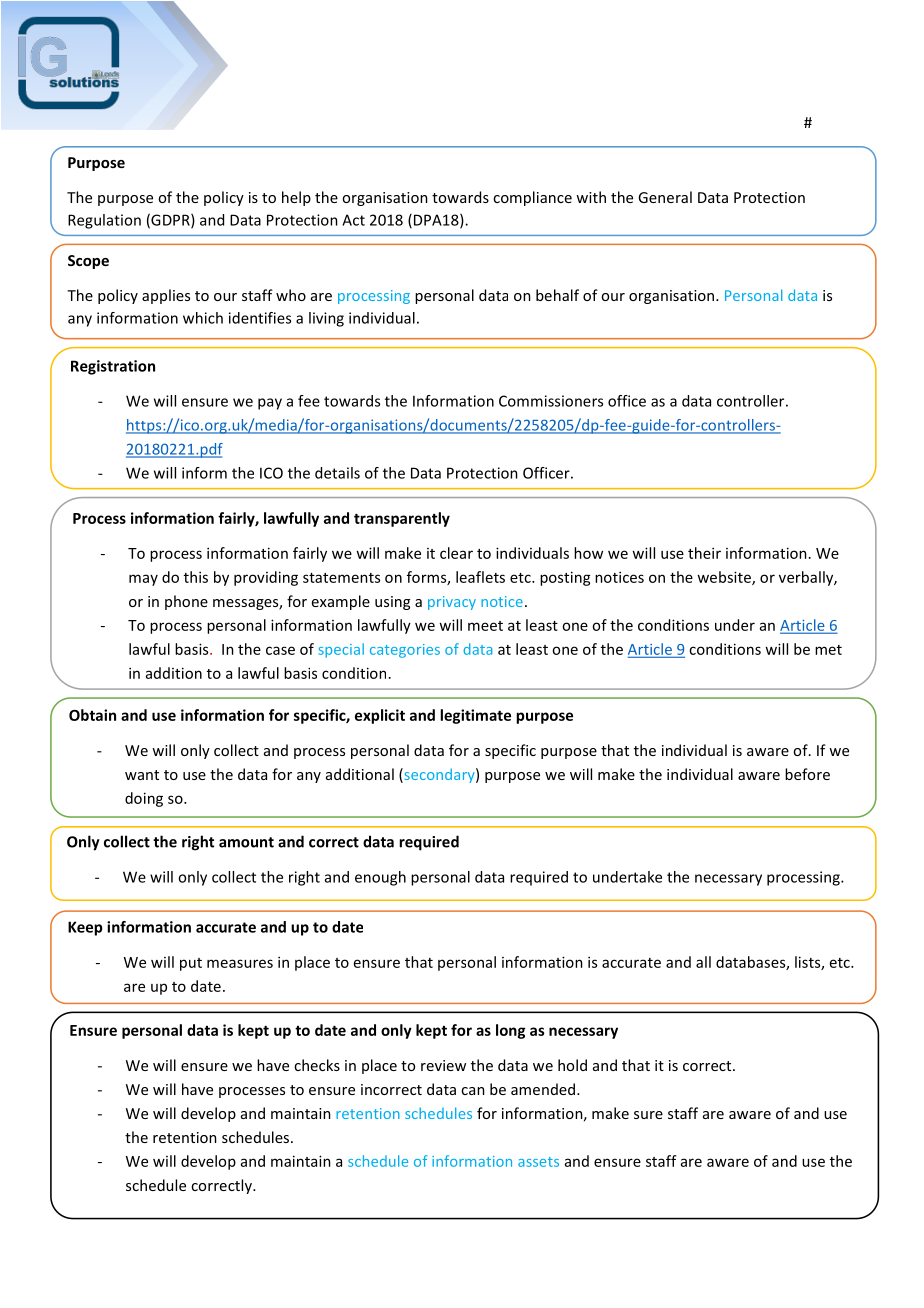  Describe the element at coordinates (828, 650) in the image. I see `met` at that location.
